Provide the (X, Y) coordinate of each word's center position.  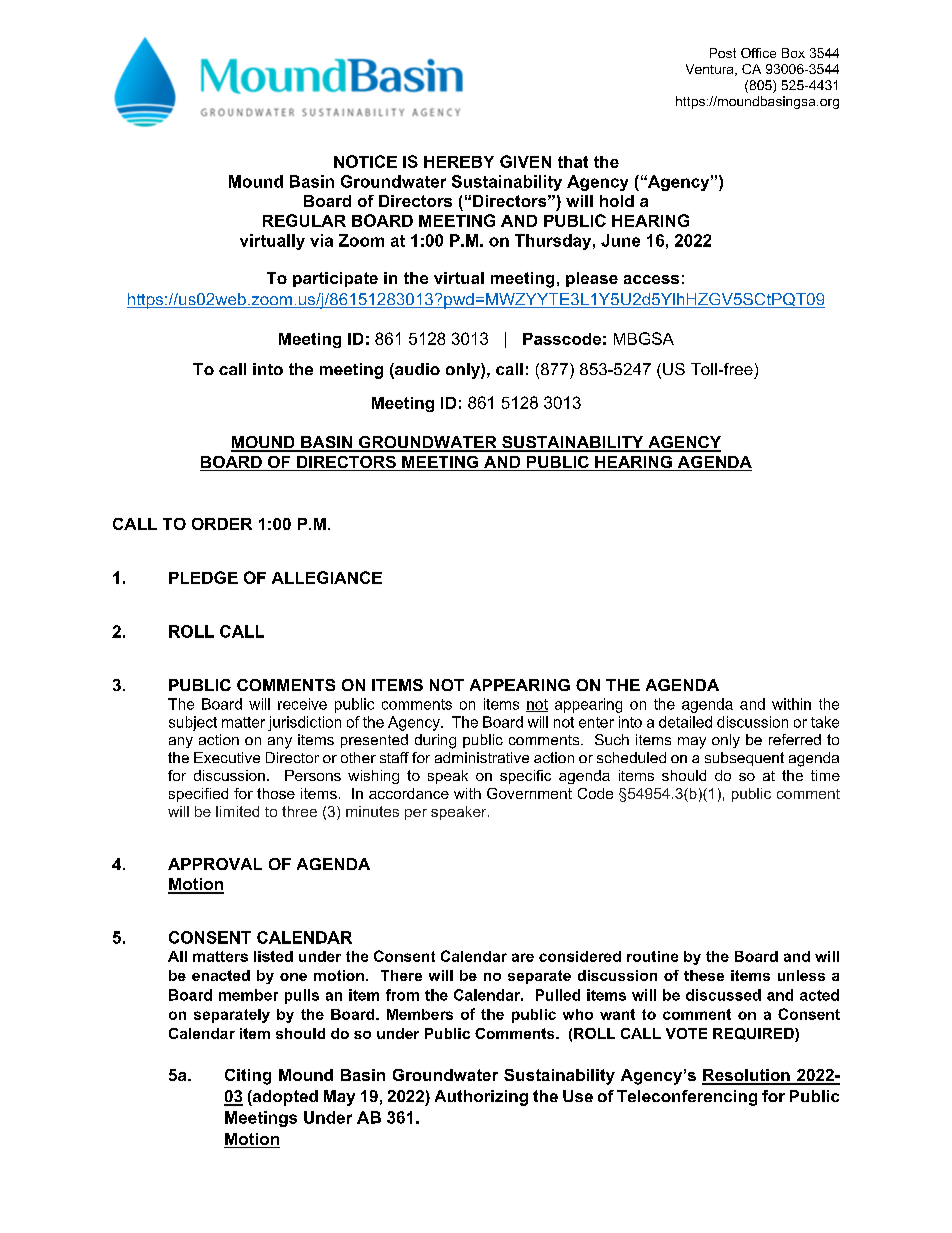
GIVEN (525, 161)
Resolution (747, 1076)
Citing (248, 1077)
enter (596, 722)
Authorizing (481, 1098)
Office (758, 53)
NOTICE (365, 161)
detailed (685, 722)
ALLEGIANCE (327, 577)
